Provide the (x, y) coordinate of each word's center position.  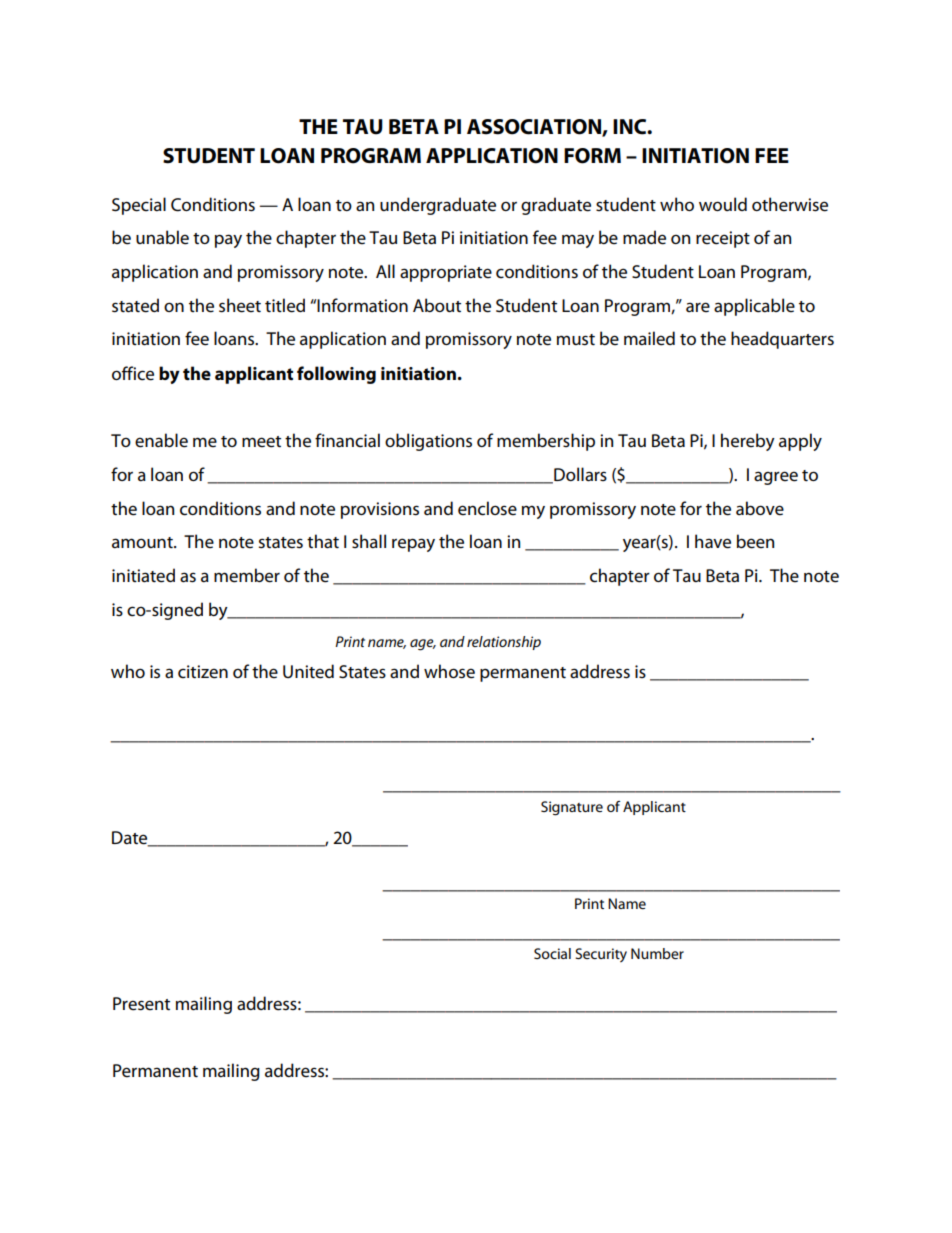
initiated (143, 575)
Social (552, 953)
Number (657, 953)
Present (141, 1004)
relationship (504, 643)
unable (162, 237)
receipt (723, 239)
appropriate (446, 273)
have (713, 541)
